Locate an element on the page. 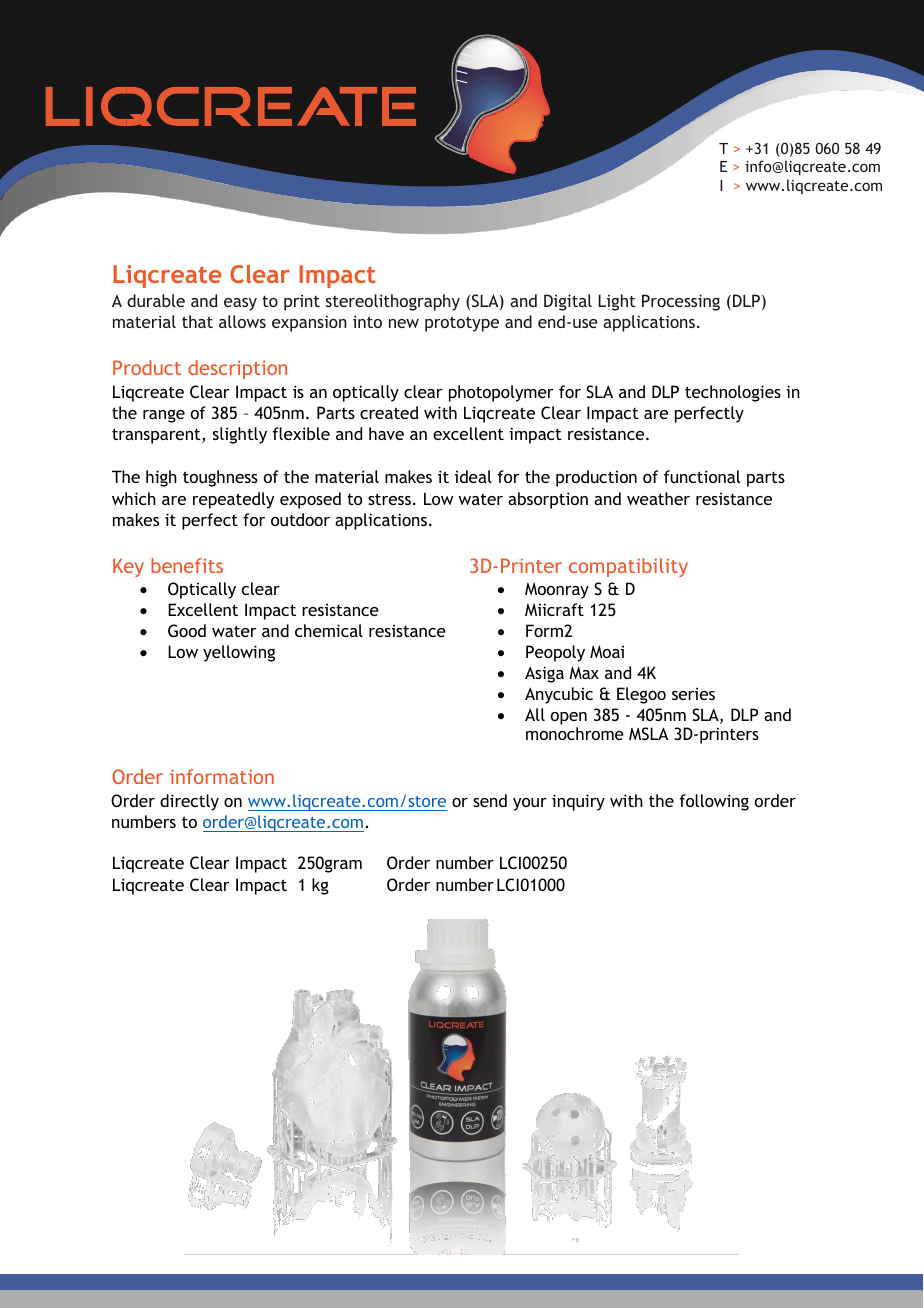  functional is located at coordinates (702, 476).
